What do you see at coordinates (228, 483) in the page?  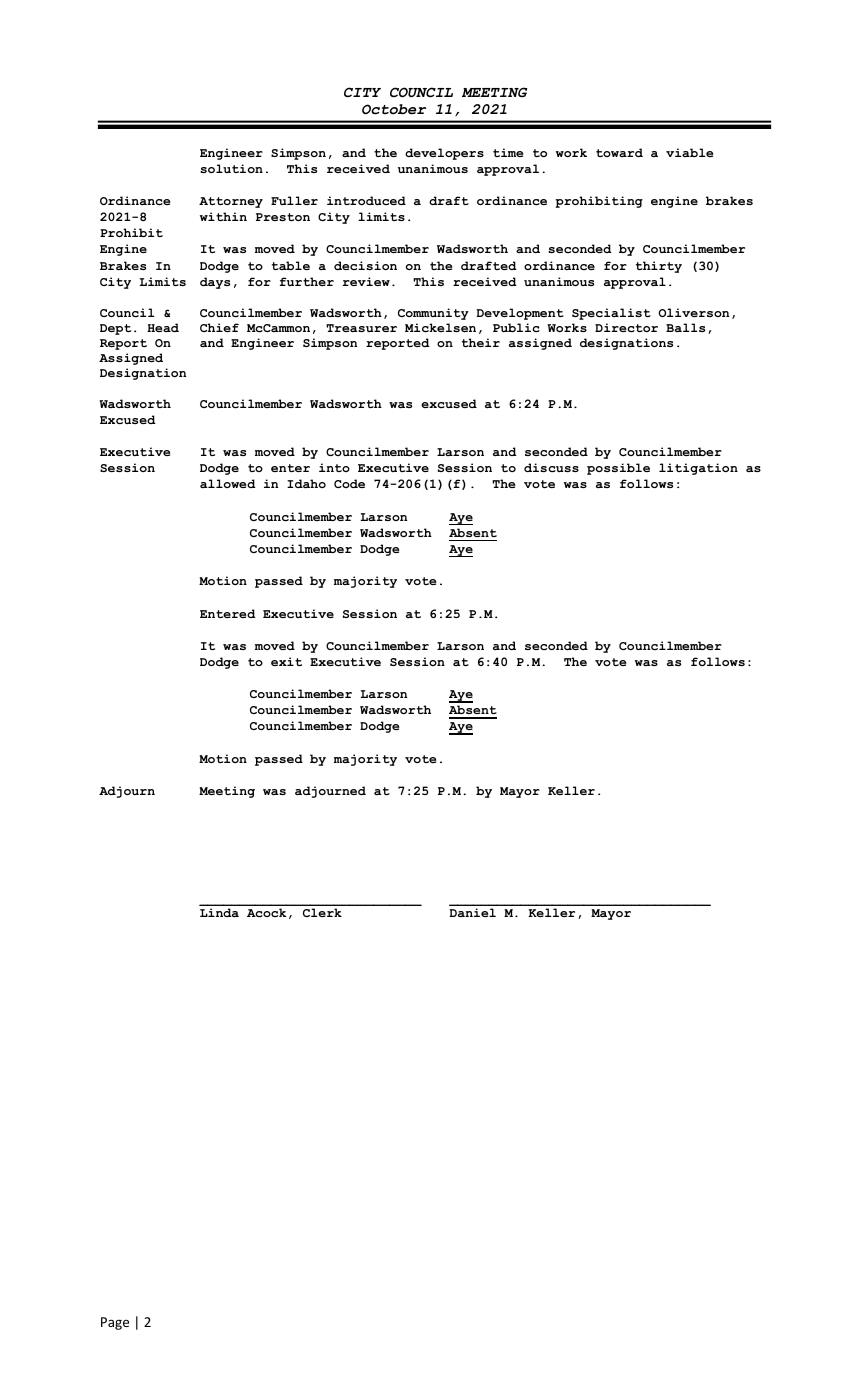 I see `allowed` at bounding box center [228, 483].
